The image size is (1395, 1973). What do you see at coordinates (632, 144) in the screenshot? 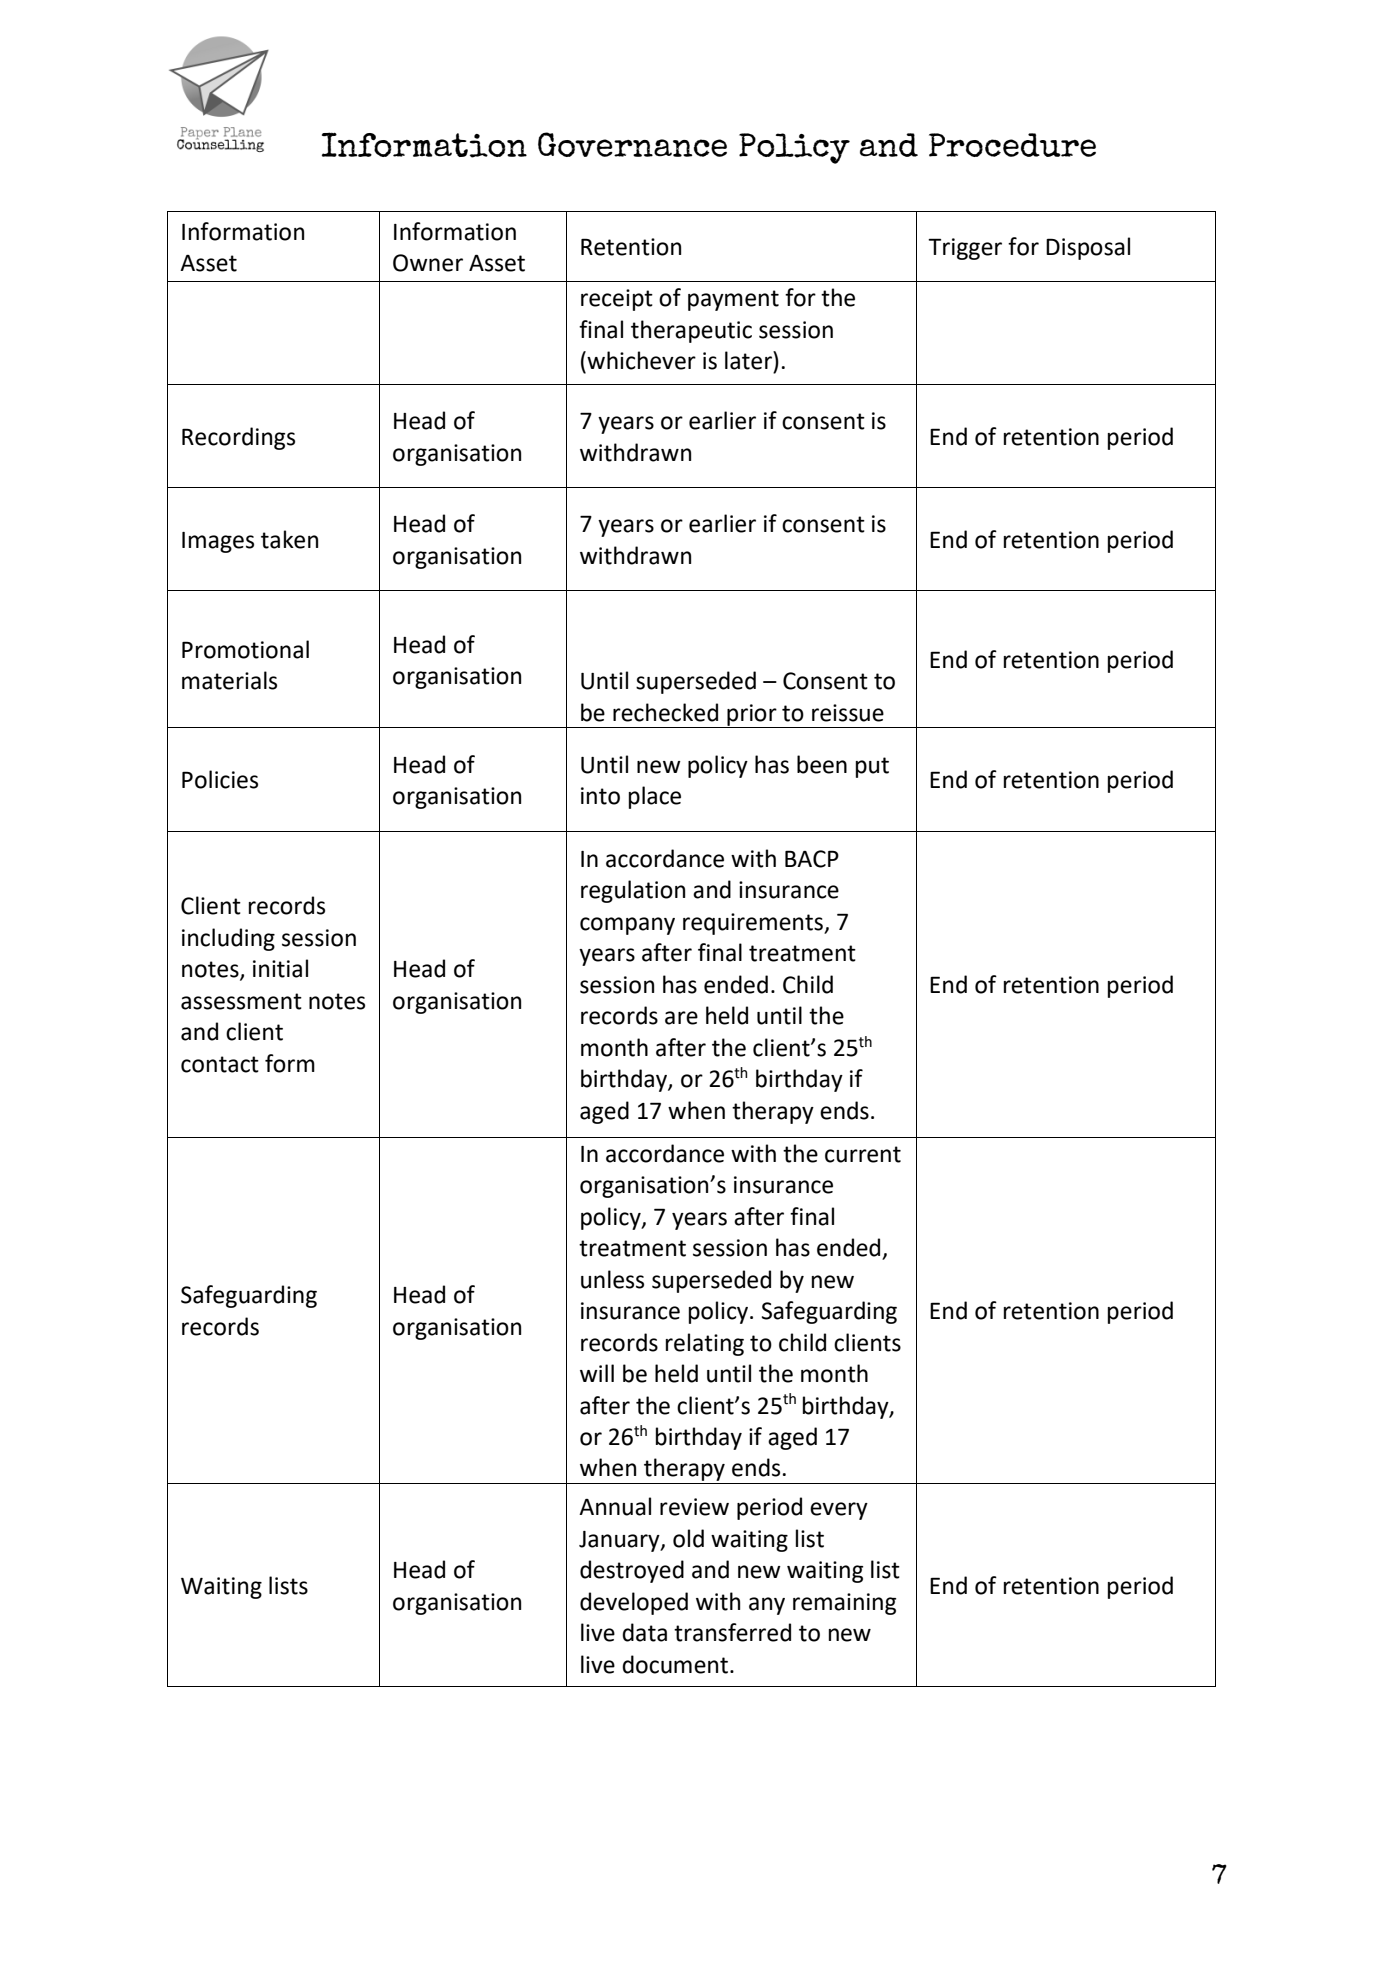
I see `Governance` at bounding box center [632, 144].
